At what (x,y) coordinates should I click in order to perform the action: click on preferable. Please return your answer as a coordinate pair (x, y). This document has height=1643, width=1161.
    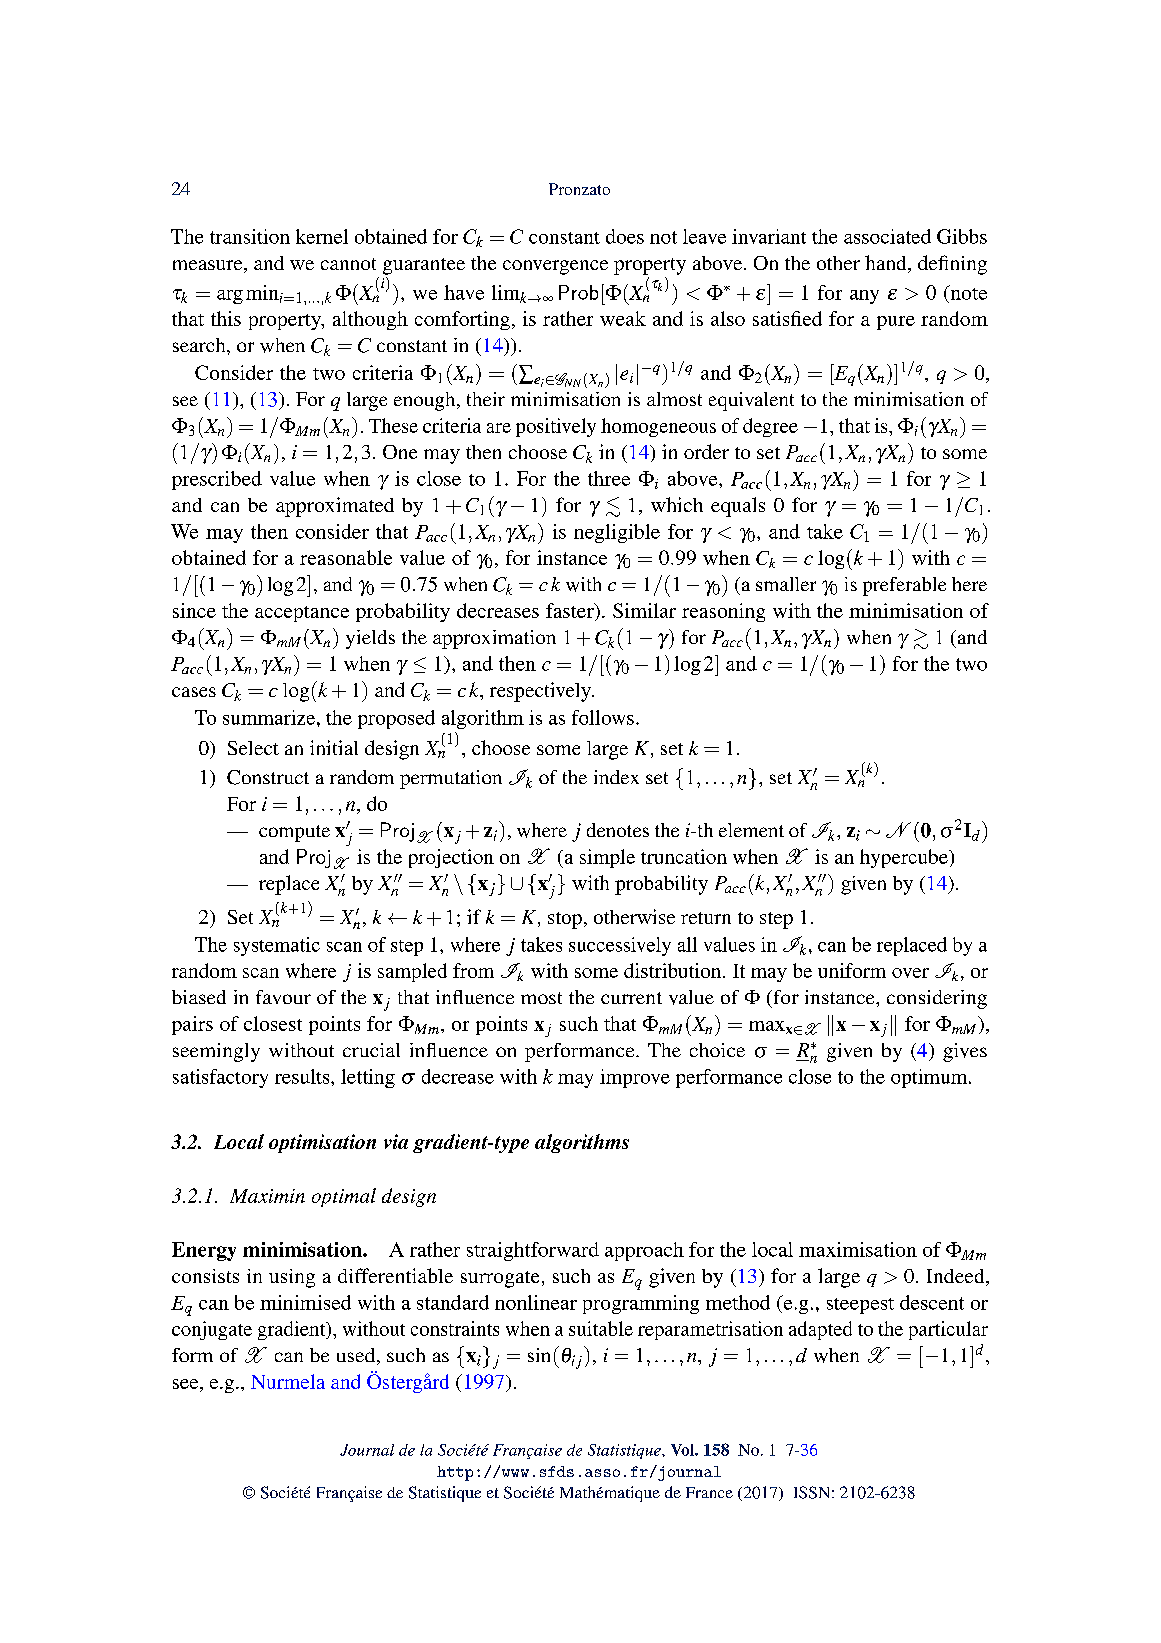
    Looking at the image, I should click on (904, 586).
